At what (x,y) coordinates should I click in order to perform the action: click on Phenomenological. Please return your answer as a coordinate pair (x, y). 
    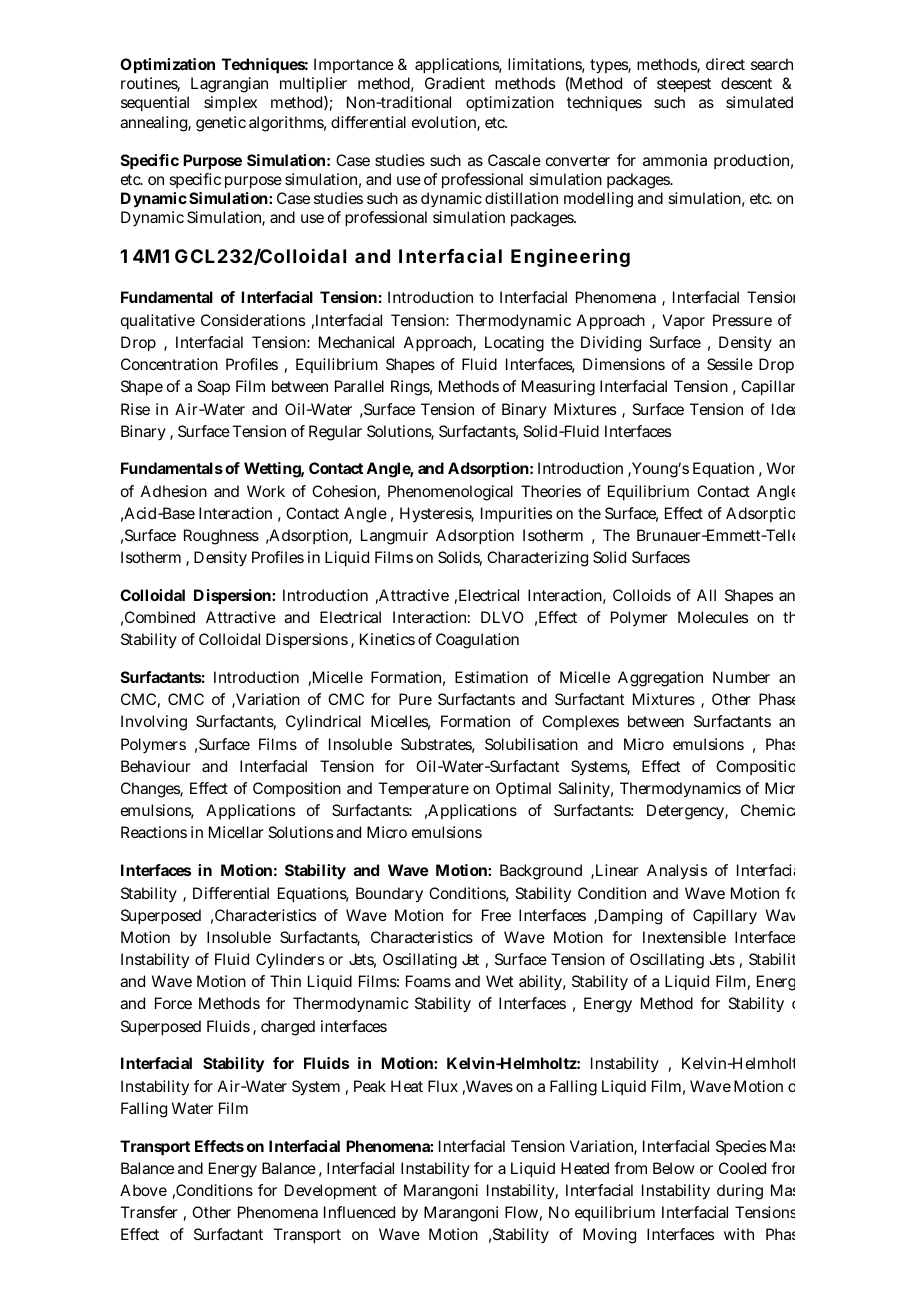
    Looking at the image, I should click on (450, 493).
